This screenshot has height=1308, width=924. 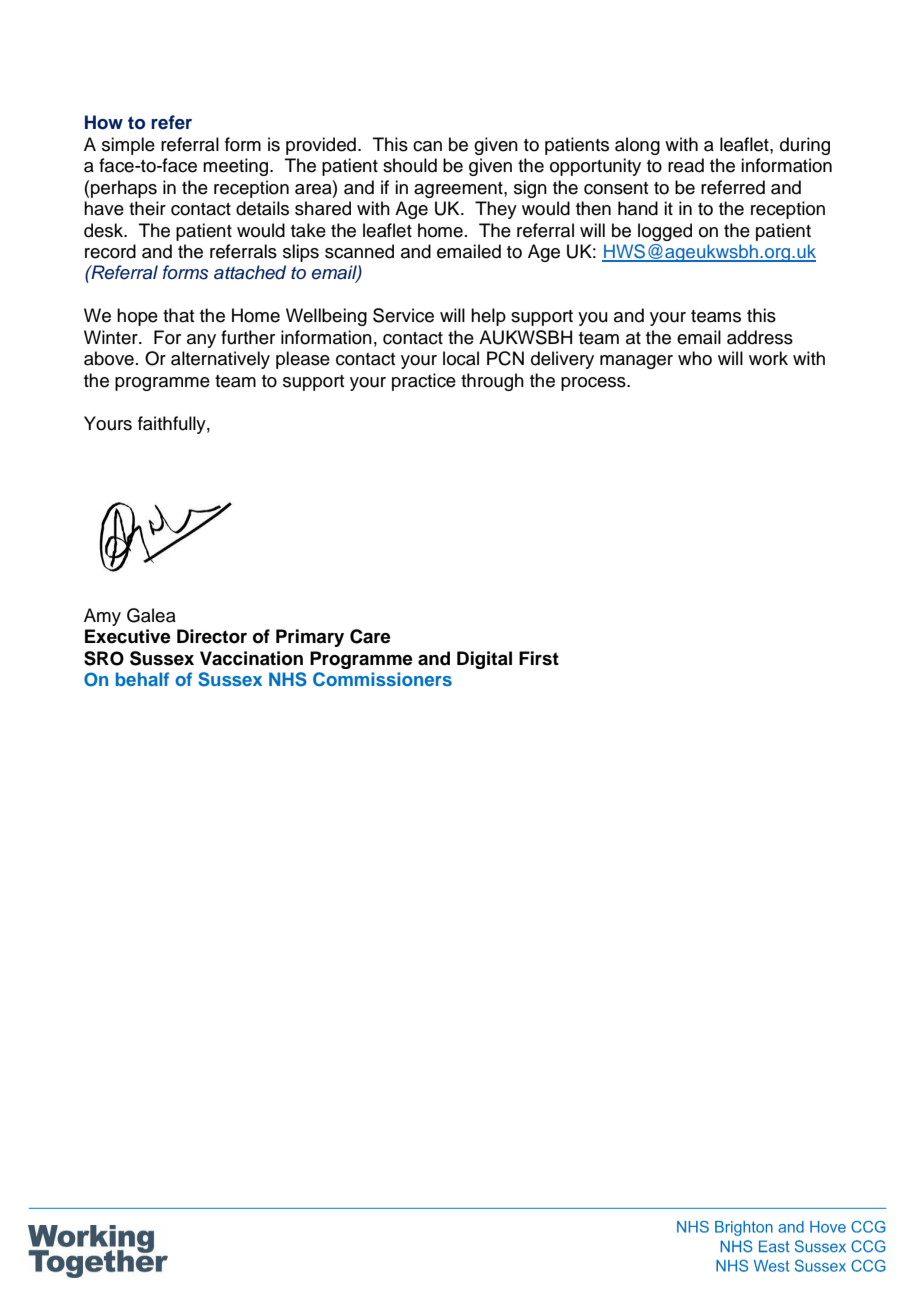 What do you see at coordinates (410, 165) in the screenshot?
I see `should` at bounding box center [410, 165].
